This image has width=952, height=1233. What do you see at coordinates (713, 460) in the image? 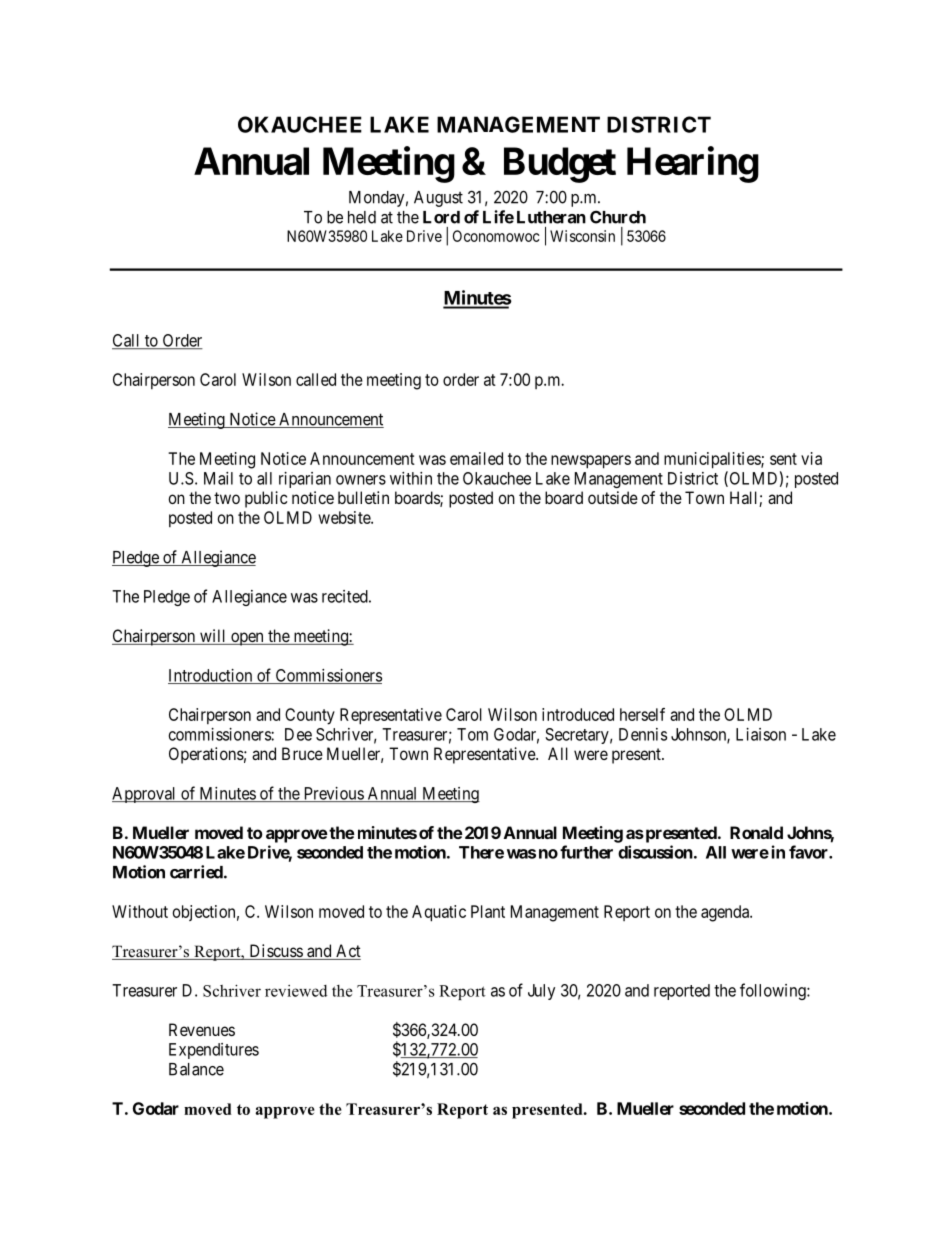
I see `municipalities` at bounding box center [713, 460].
